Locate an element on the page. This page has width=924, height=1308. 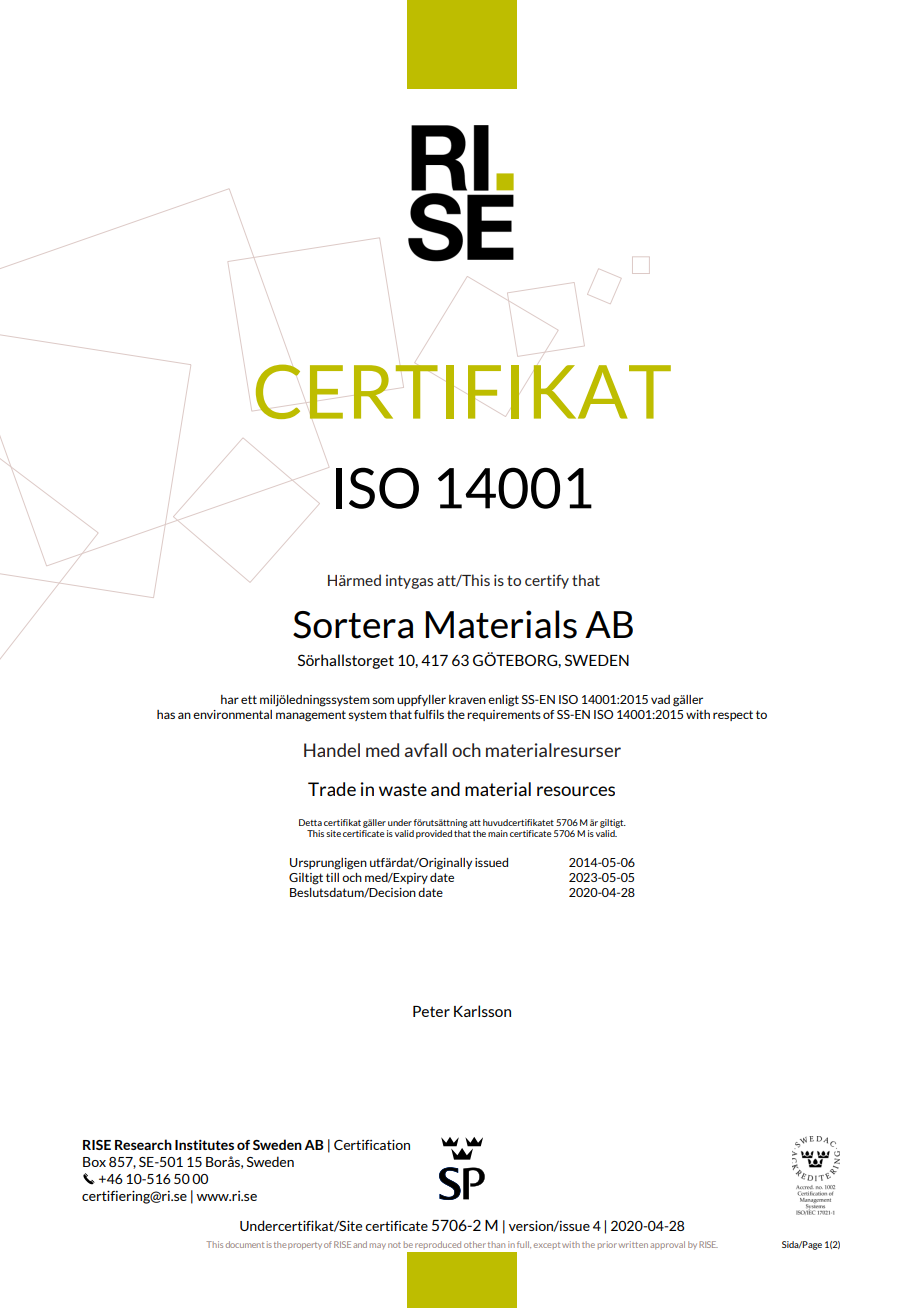
vad is located at coordinates (660, 699).
